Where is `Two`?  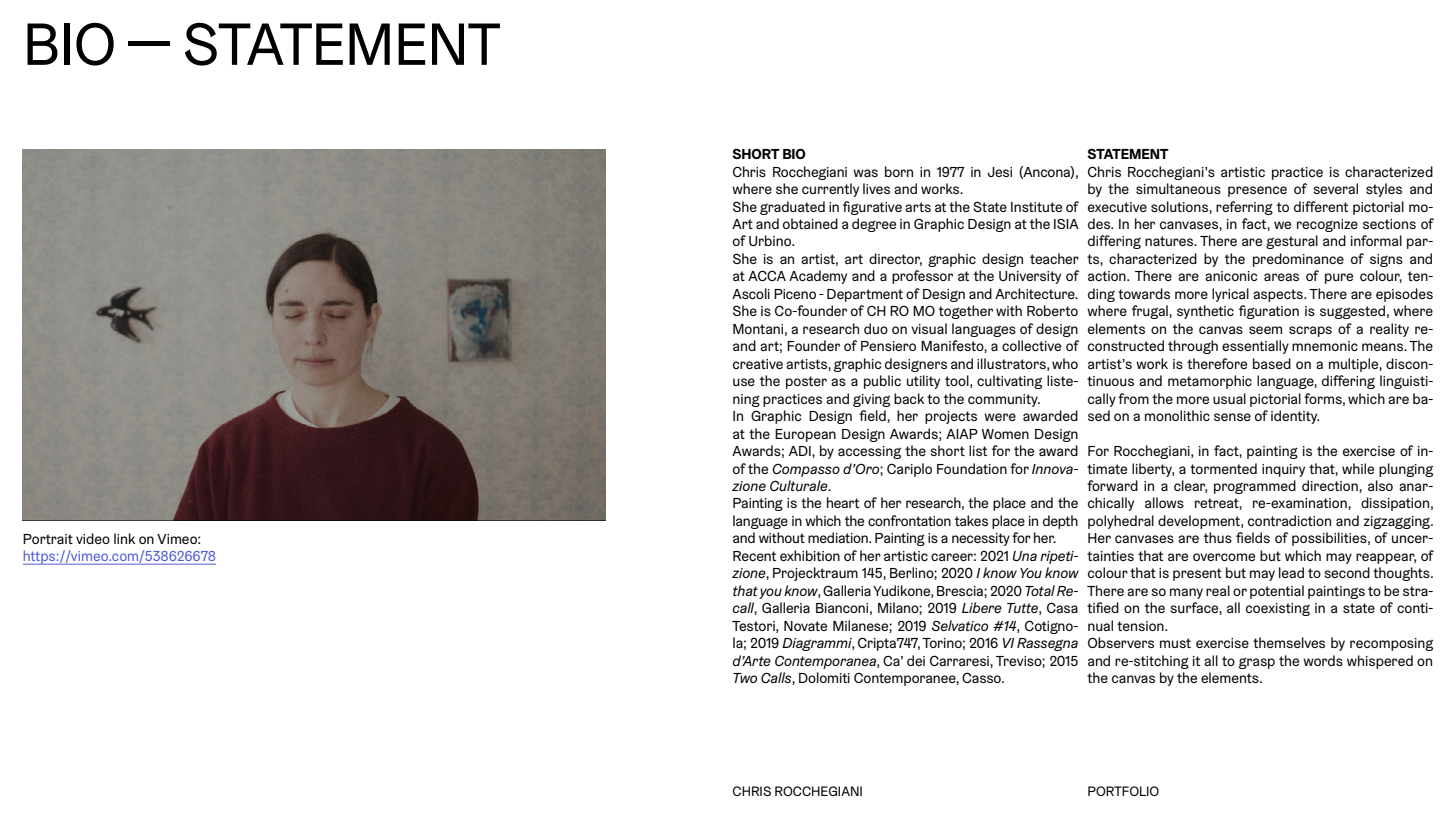
Two is located at coordinates (745, 678).
